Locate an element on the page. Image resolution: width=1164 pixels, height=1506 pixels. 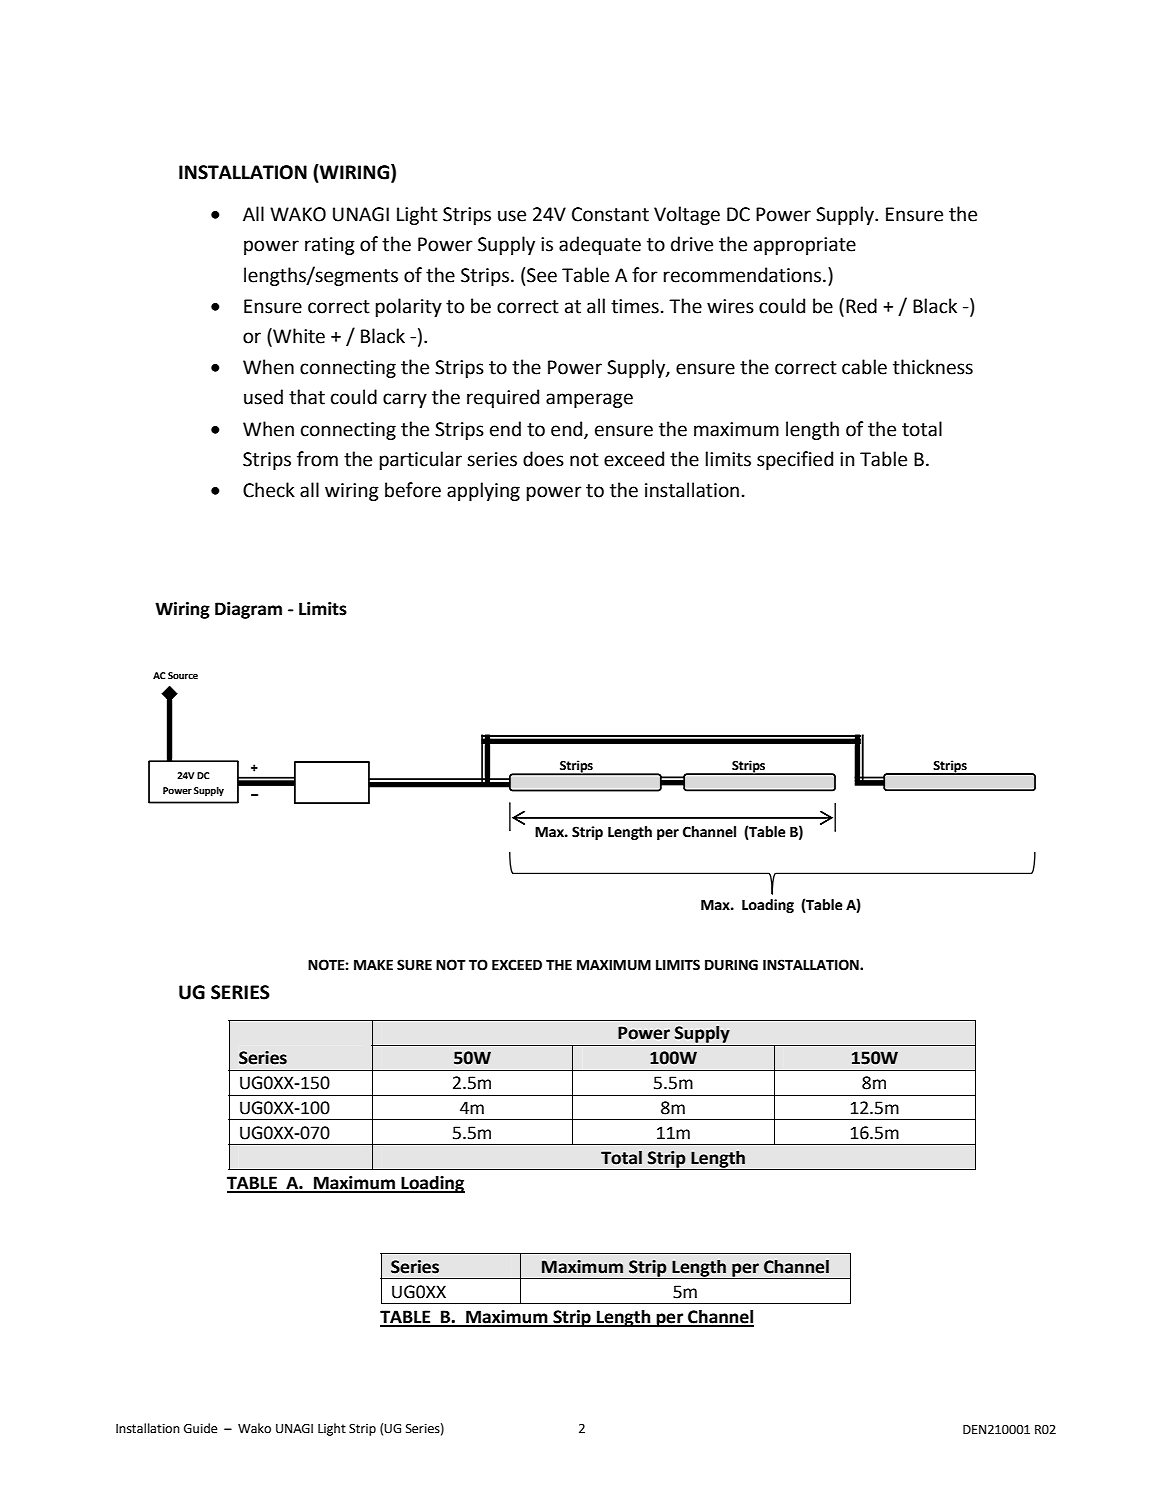
DURING is located at coordinates (731, 965).
